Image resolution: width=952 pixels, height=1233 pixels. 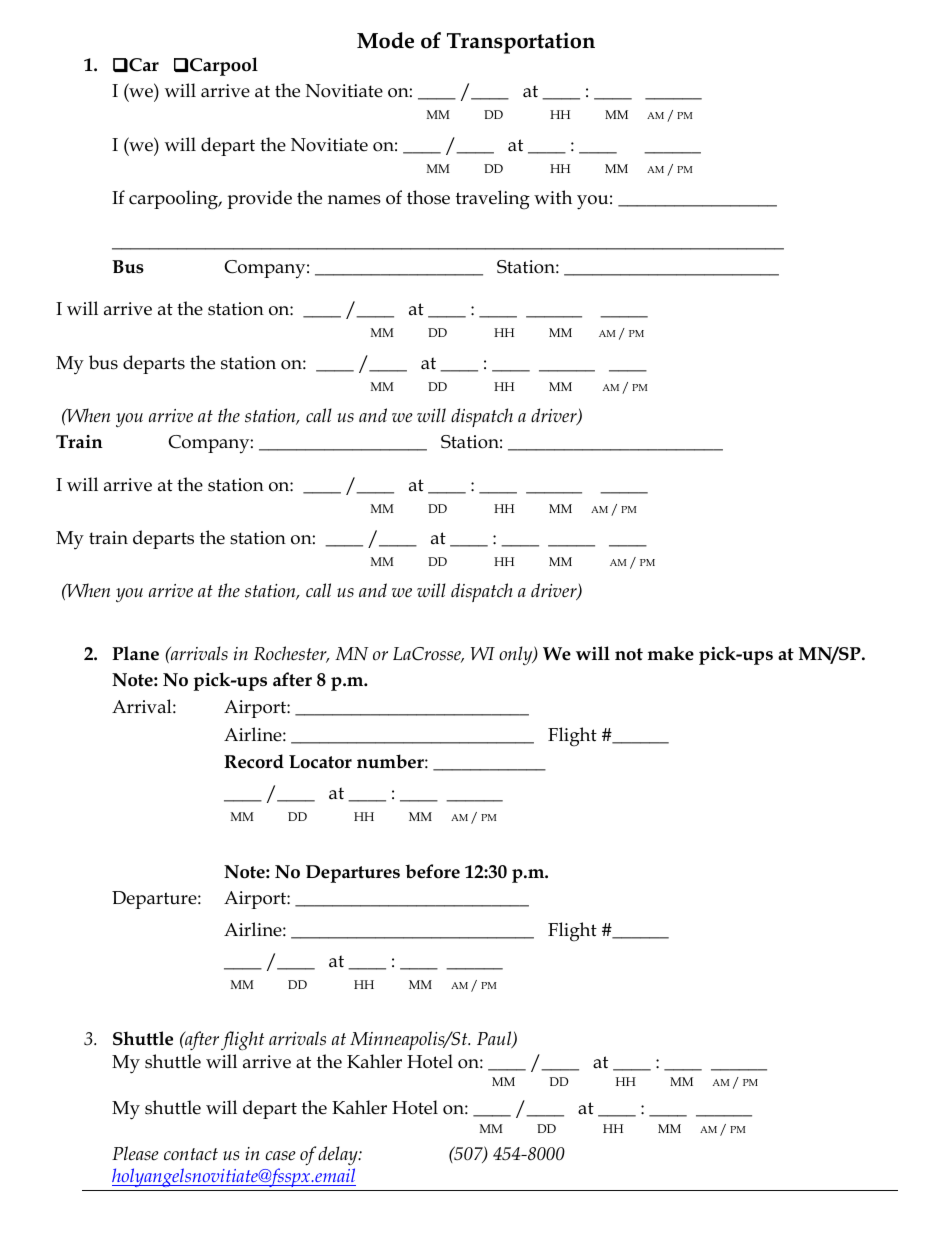 I want to click on contact, so click(x=191, y=1154).
